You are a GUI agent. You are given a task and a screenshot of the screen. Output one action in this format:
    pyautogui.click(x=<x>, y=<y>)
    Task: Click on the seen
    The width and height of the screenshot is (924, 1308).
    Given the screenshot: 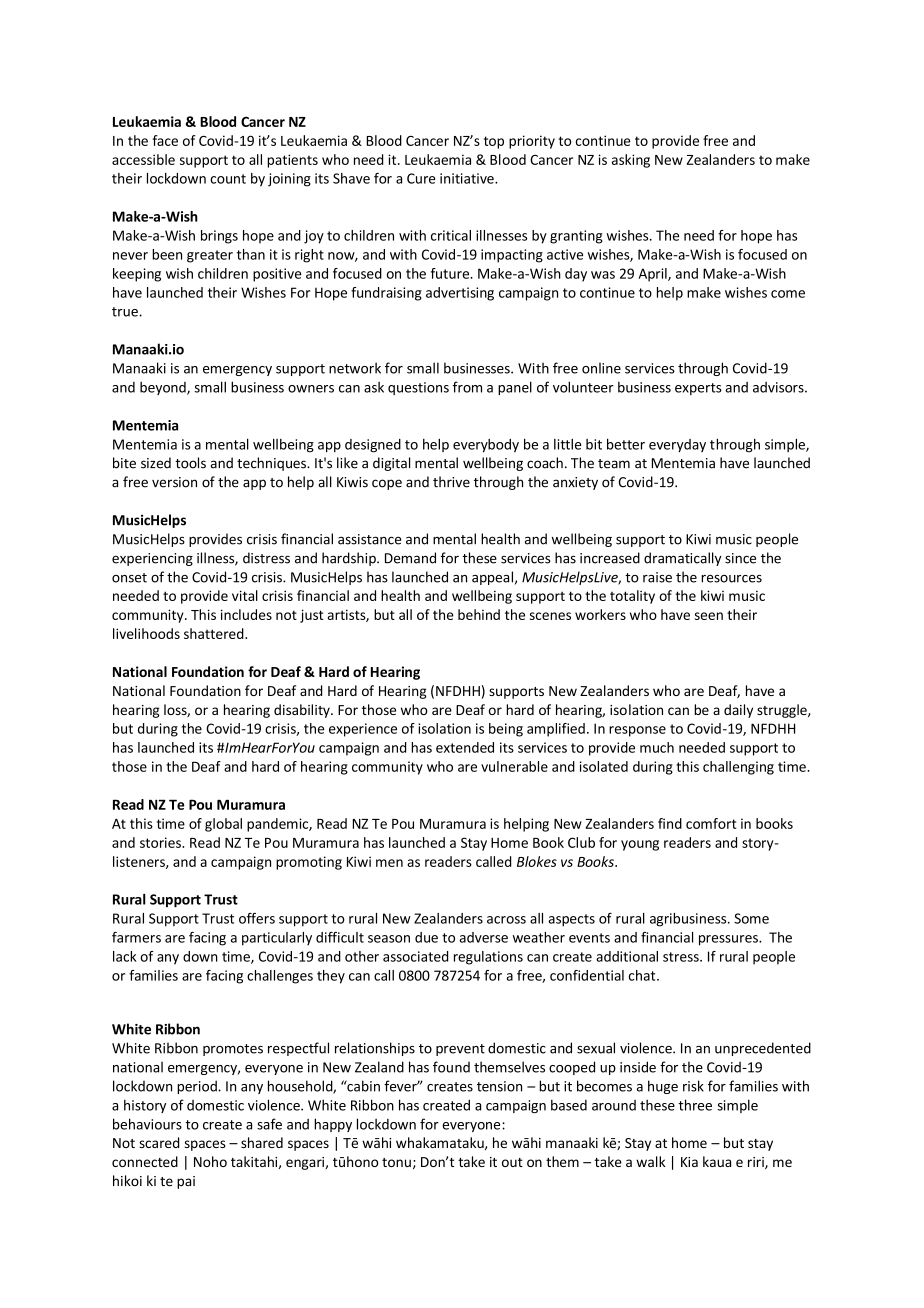 What is the action you would take?
    pyautogui.click(x=709, y=616)
